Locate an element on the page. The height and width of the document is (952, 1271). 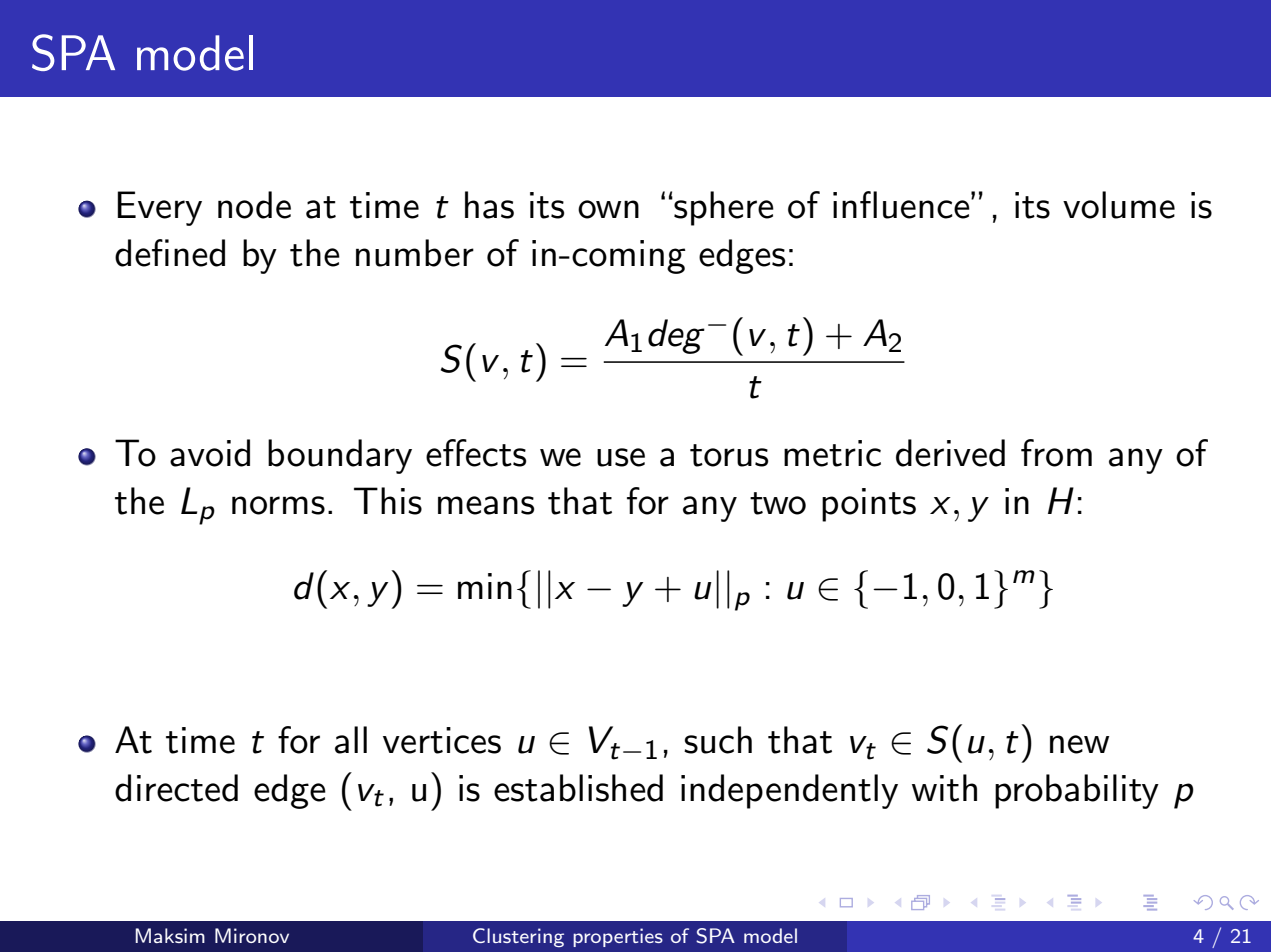
all is located at coordinates (351, 740).
